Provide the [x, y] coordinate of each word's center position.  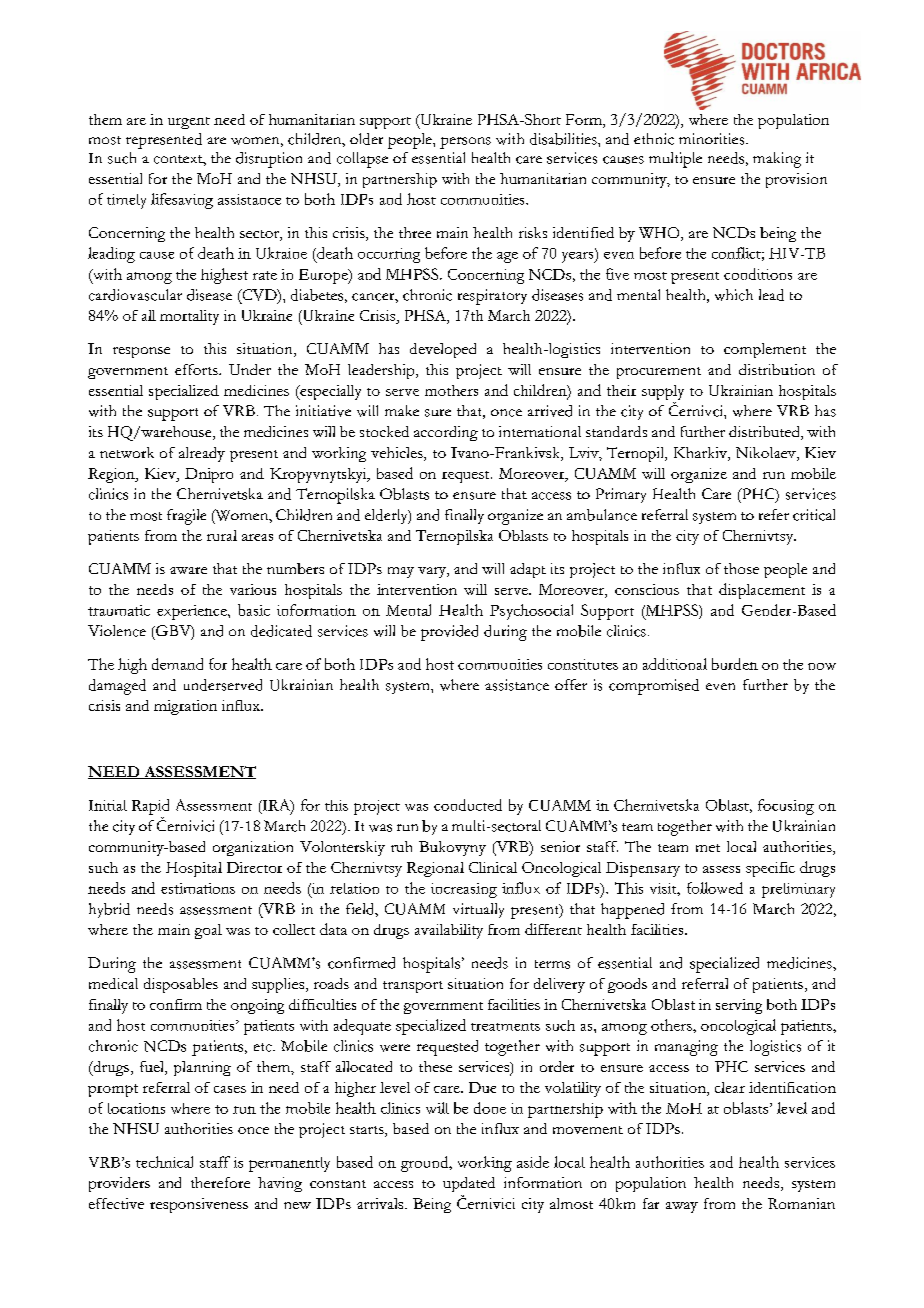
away [682, 1207]
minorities [713, 139]
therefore [220, 1182]
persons [465, 143]
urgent [189, 123]
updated [469, 1184]
